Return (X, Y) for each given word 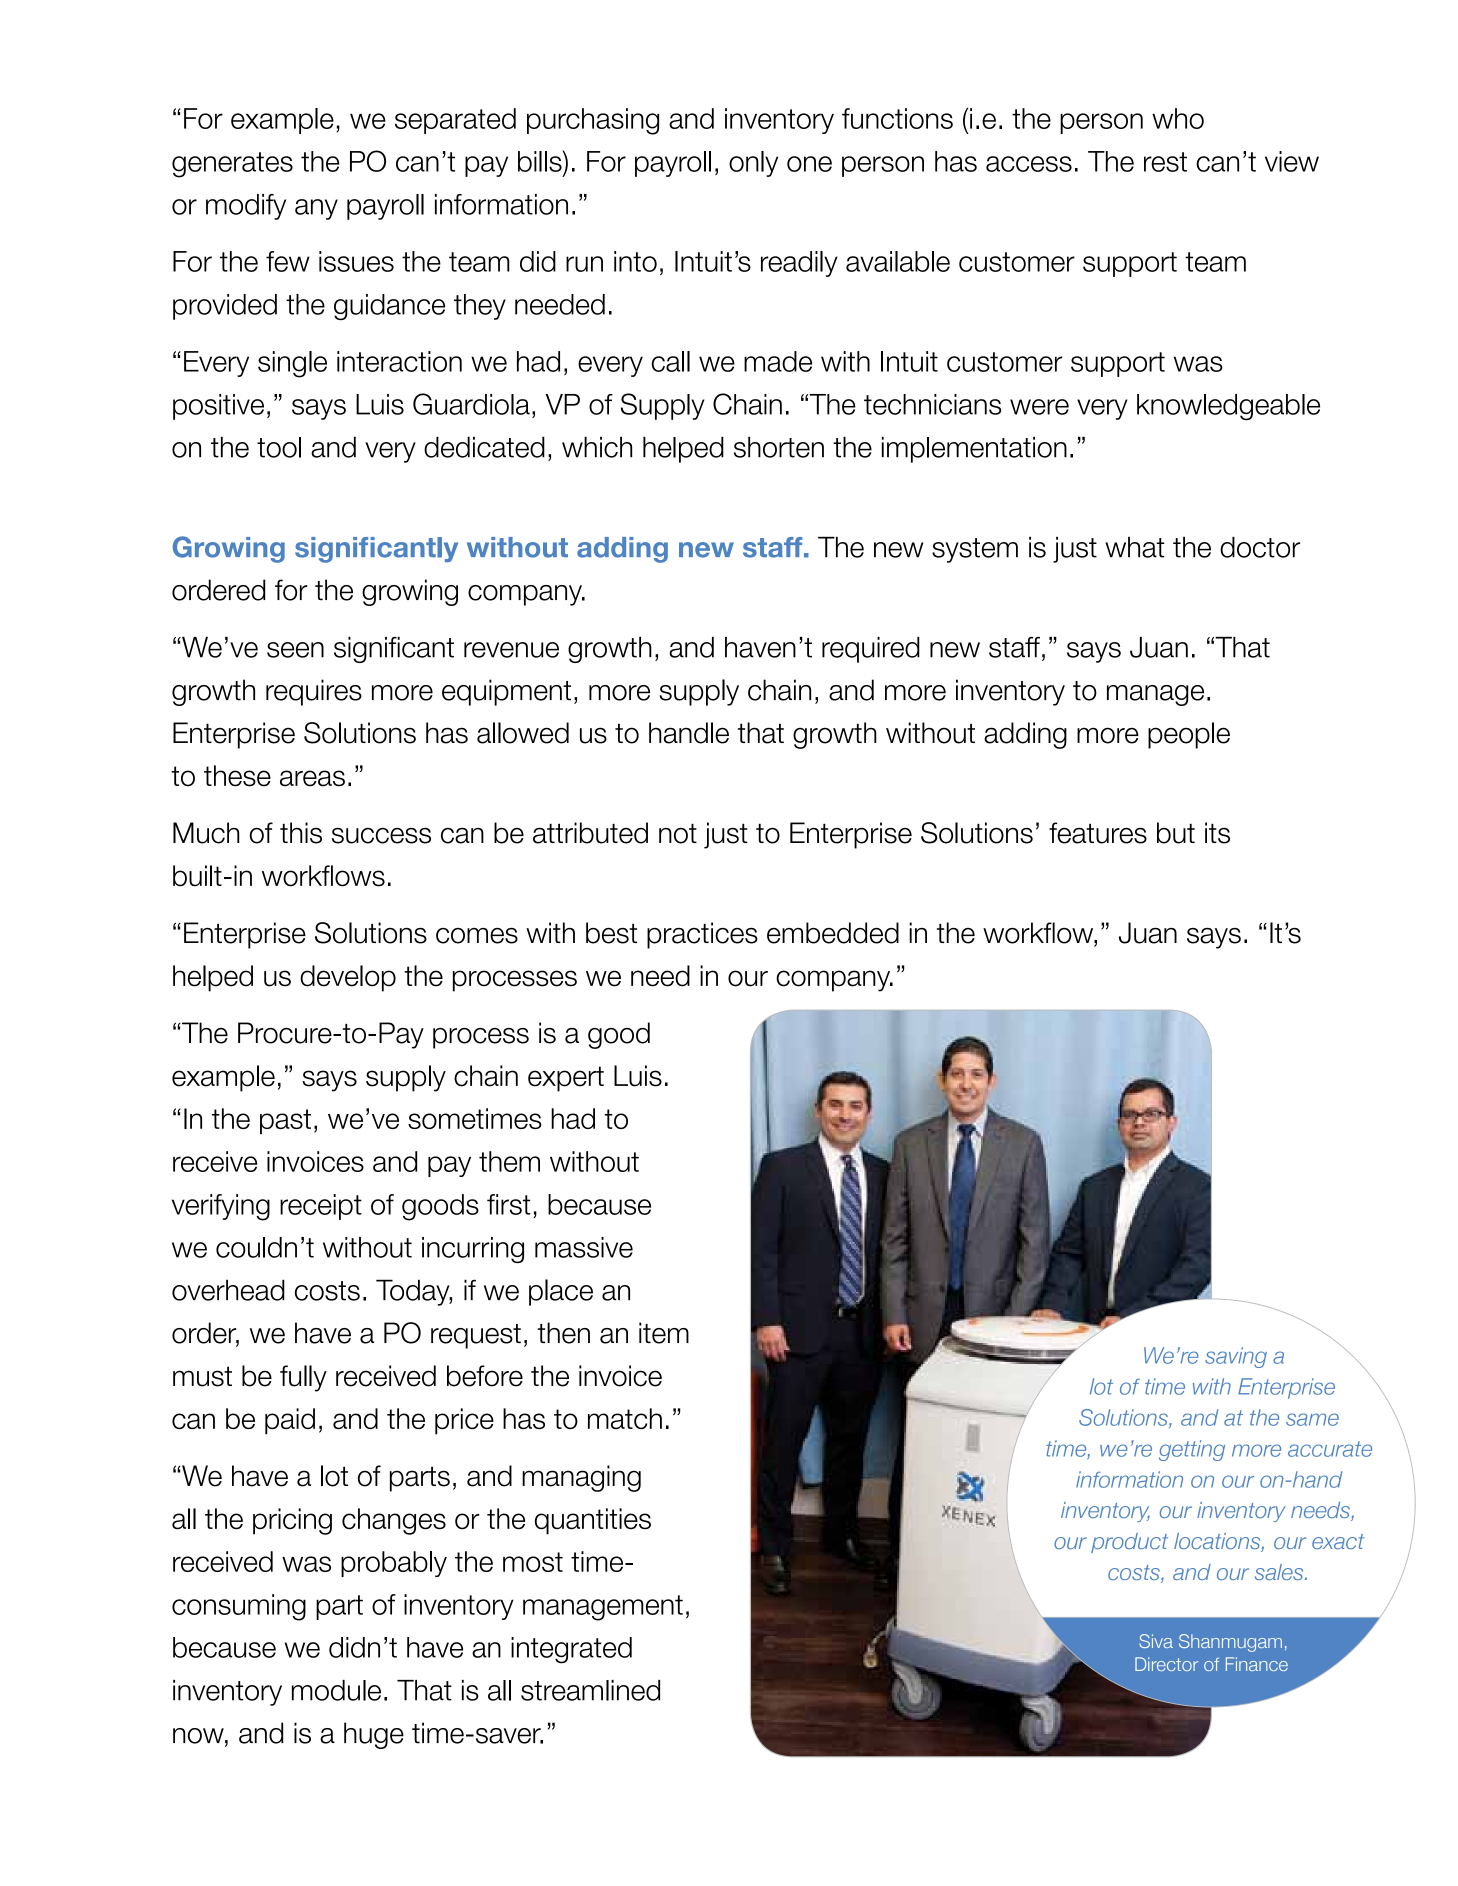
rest (1165, 162)
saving (1236, 1357)
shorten (779, 447)
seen (295, 650)
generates (232, 165)
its (1217, 833)
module (336, 1690)
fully (303, 1378)
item (664, 1333)
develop (348, 978)
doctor (1260, 547)
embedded (833, 933)
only (753, 164)
